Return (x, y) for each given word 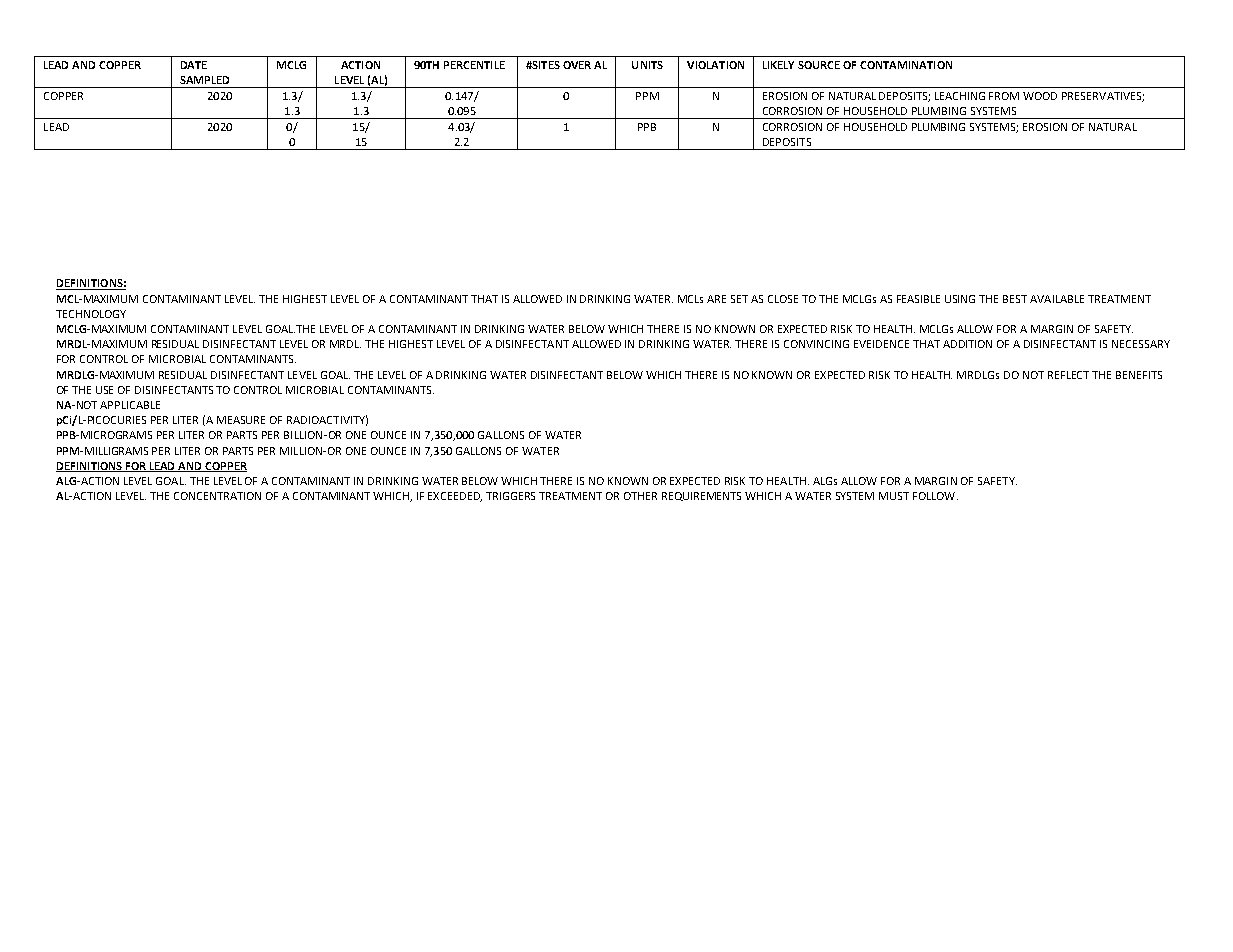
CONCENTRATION (217, 496)
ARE (716, 299)
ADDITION (967, 344)
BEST (1015, 299)
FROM (1004, 96)
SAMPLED (204, 80)
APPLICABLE (130, 405)
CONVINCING (816, 344)
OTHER (640, 496)
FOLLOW (935, 496)
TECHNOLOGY (91, 314)
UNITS (647, 65)
